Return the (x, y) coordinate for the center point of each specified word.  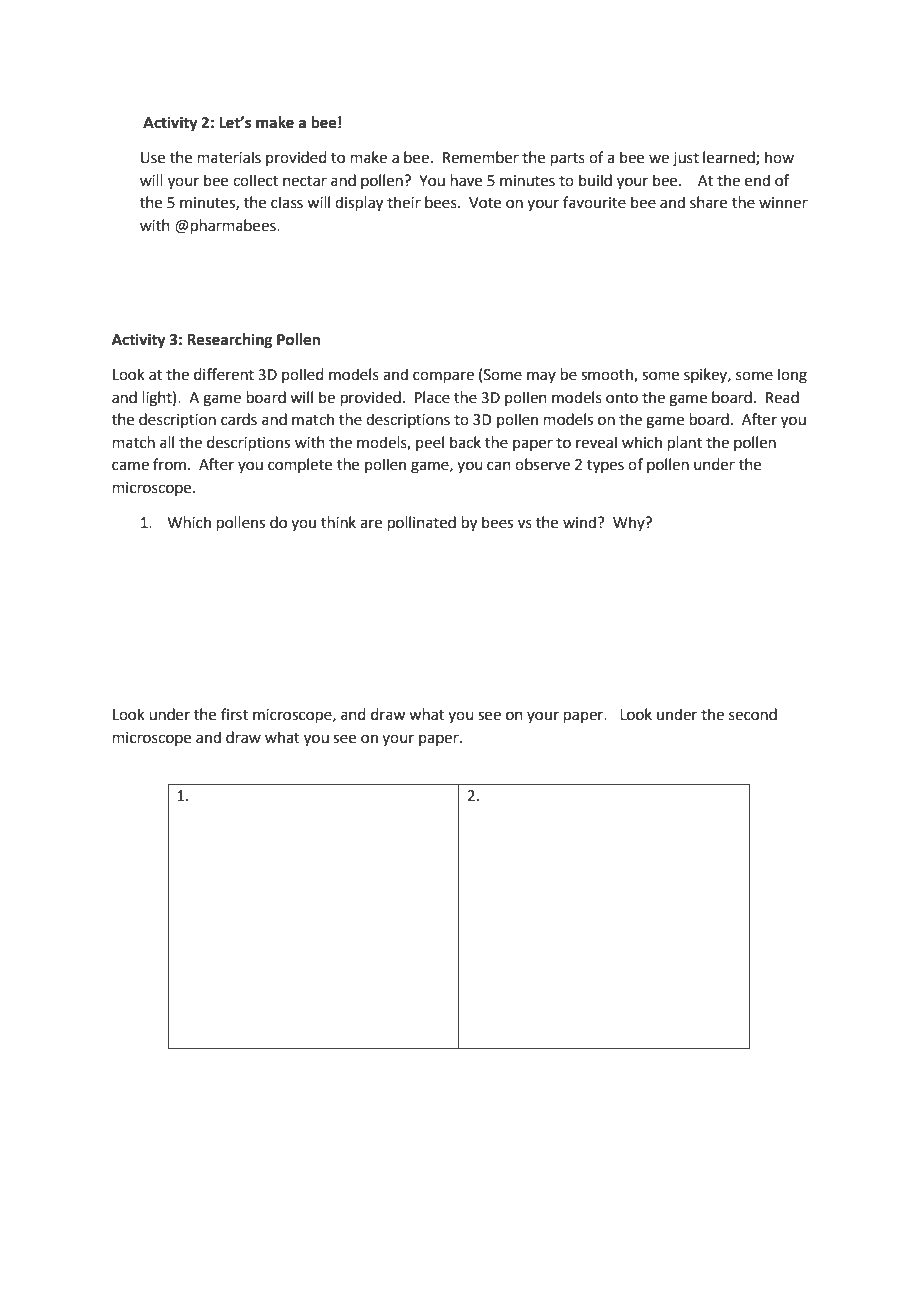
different (224, 374)
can (499, 466)
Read (782, 397)
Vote (485, 203)
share (708, 202)
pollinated (422, 523)
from (169, 464)
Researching (230, 341)
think (338, 522)
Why (630, 523)
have (466, 180)
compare (443, 377)
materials (229, 157)
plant (685, 443)
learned (730, 158)
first (234, 714)
